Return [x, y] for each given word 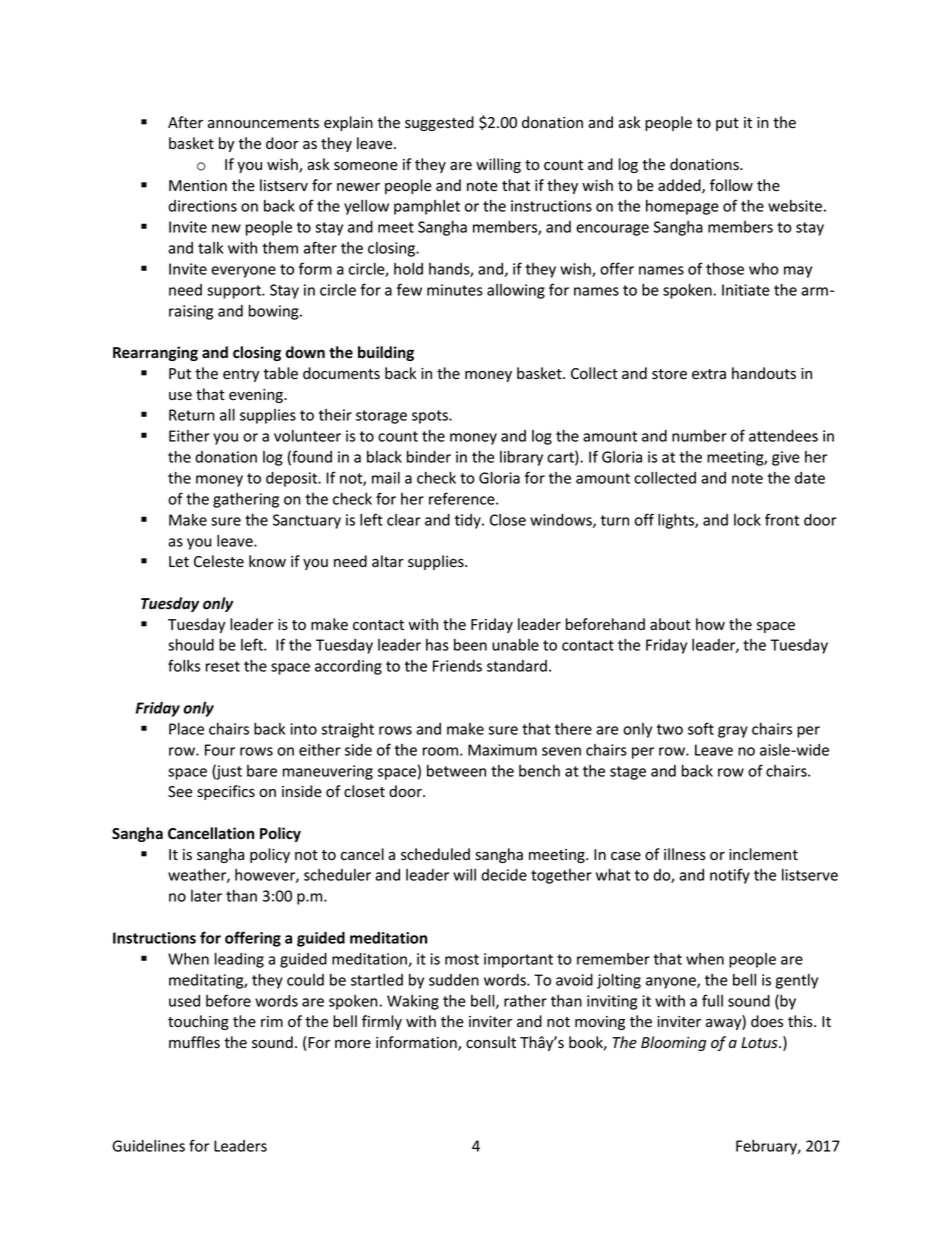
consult [491, 1042]
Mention [198, 186]
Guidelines [148, 1146]
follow [731, 185]
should [191, 644]
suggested [439, 123]
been [470, 645]
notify [730, 876]
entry [241, 375]
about [670, 624]
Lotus [760, 1043]
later [206, 896]
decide [504, 875]
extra [709, 374]
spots [431, 417]
